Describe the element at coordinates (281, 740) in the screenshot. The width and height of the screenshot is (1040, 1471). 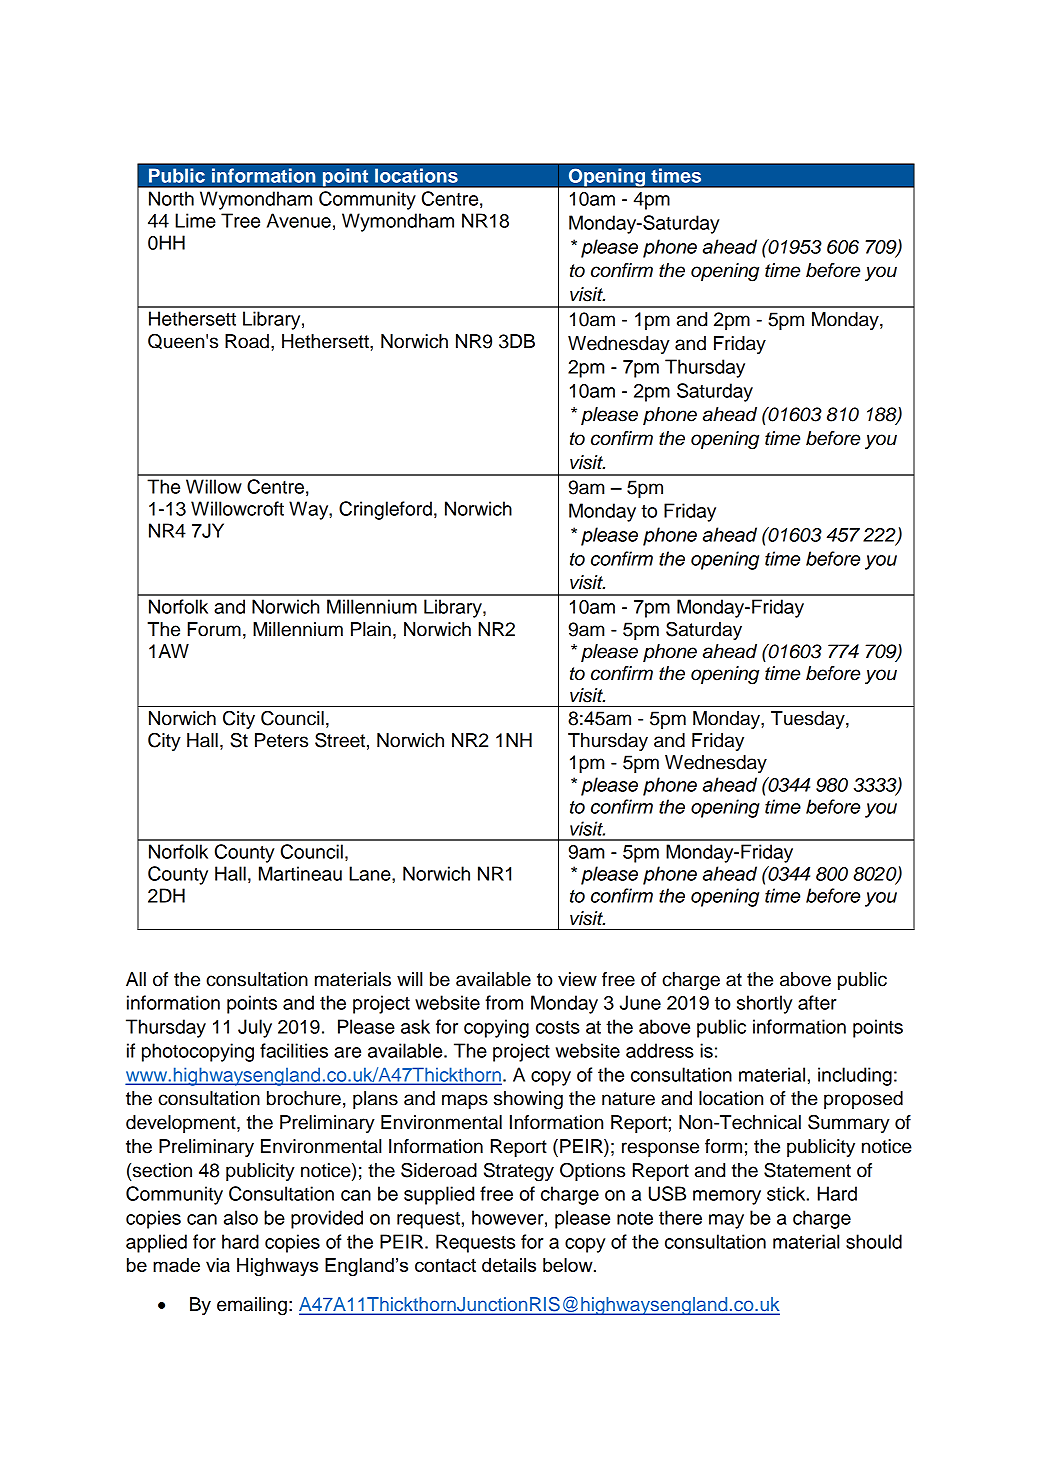
I see `Peters` at that location.
